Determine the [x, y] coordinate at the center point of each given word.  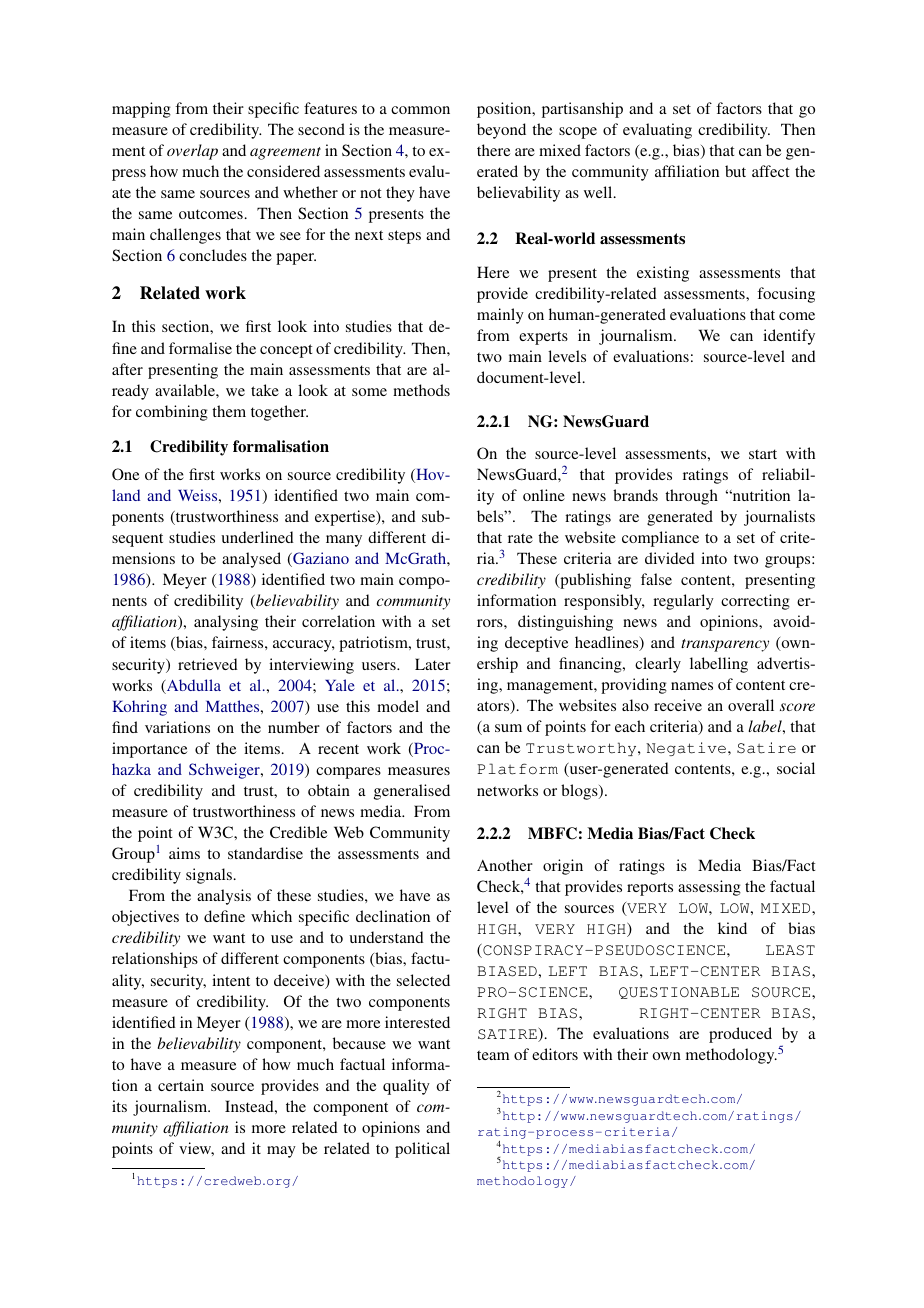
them [229, 411]
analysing [226, 623]
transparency [725, 645]
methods [421, 390]
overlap [192, 152]
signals [209, 876]
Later [433, 664]
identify [789, 337]
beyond [501, 131]
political [422, 1150]
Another [505, 865]
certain [181, 1085]
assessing [709, 888]
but [735, 171]
